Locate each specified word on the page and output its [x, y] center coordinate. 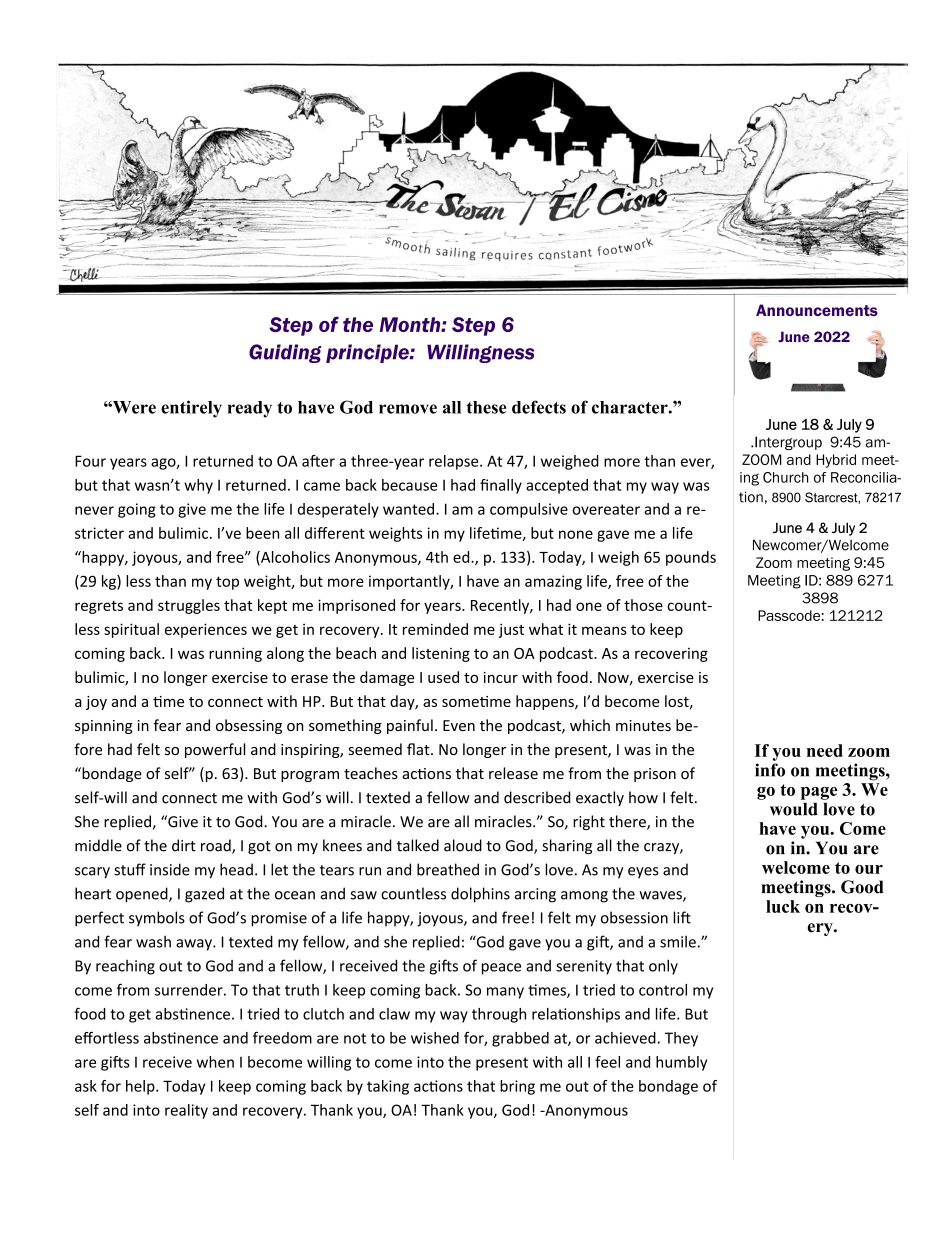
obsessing [249, 726]
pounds [691, 558]
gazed [204, 895]
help [141, 1087]
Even [459, 725]
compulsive [529, 510]
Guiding [285, 353]
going [137, 510]
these [487, 407]
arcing [535, 895]
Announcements [817, 310]
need [825, 750]
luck [783, 906]
